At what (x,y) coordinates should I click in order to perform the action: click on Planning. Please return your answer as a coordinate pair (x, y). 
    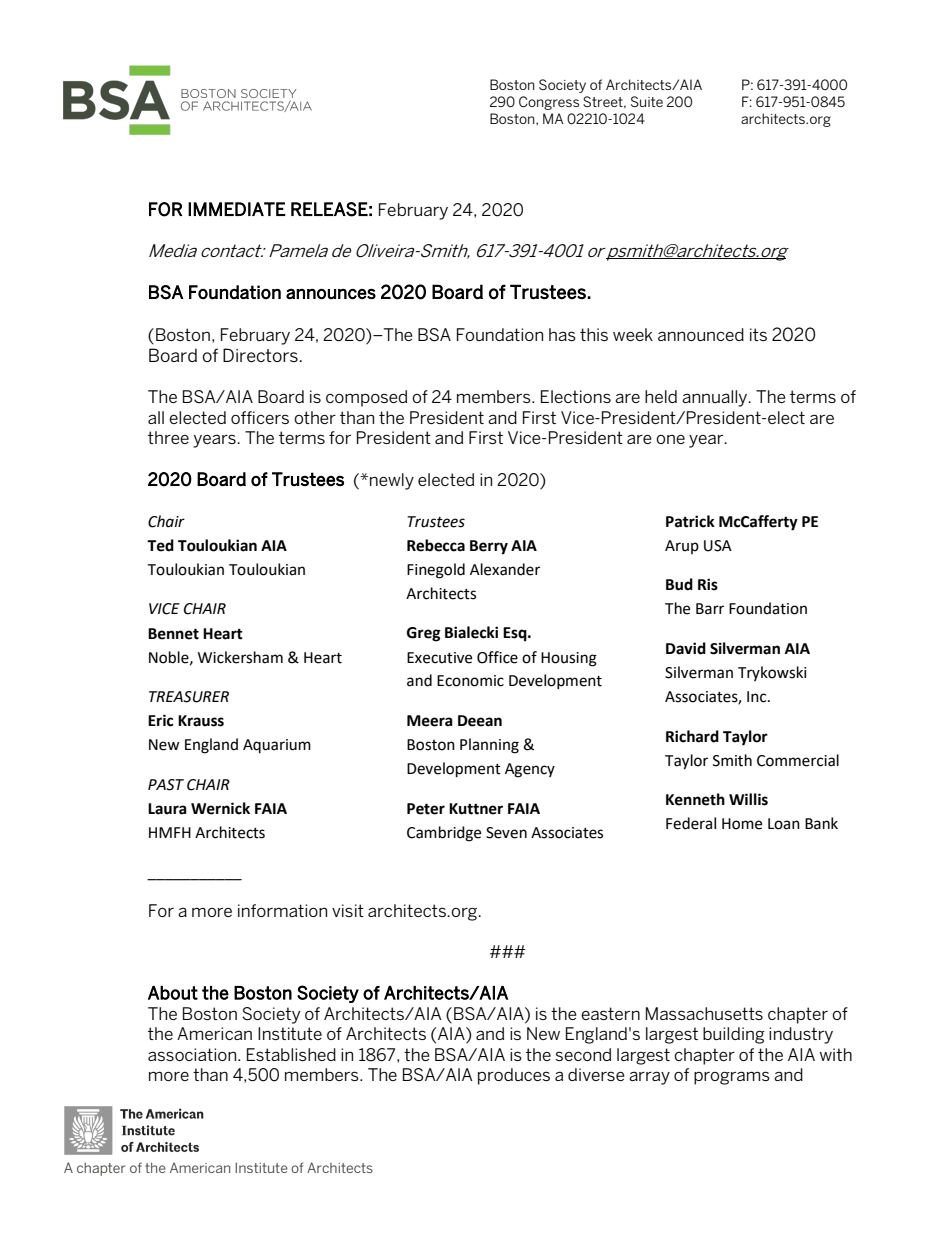
    Looking at the image, I should click on (489, 746).
